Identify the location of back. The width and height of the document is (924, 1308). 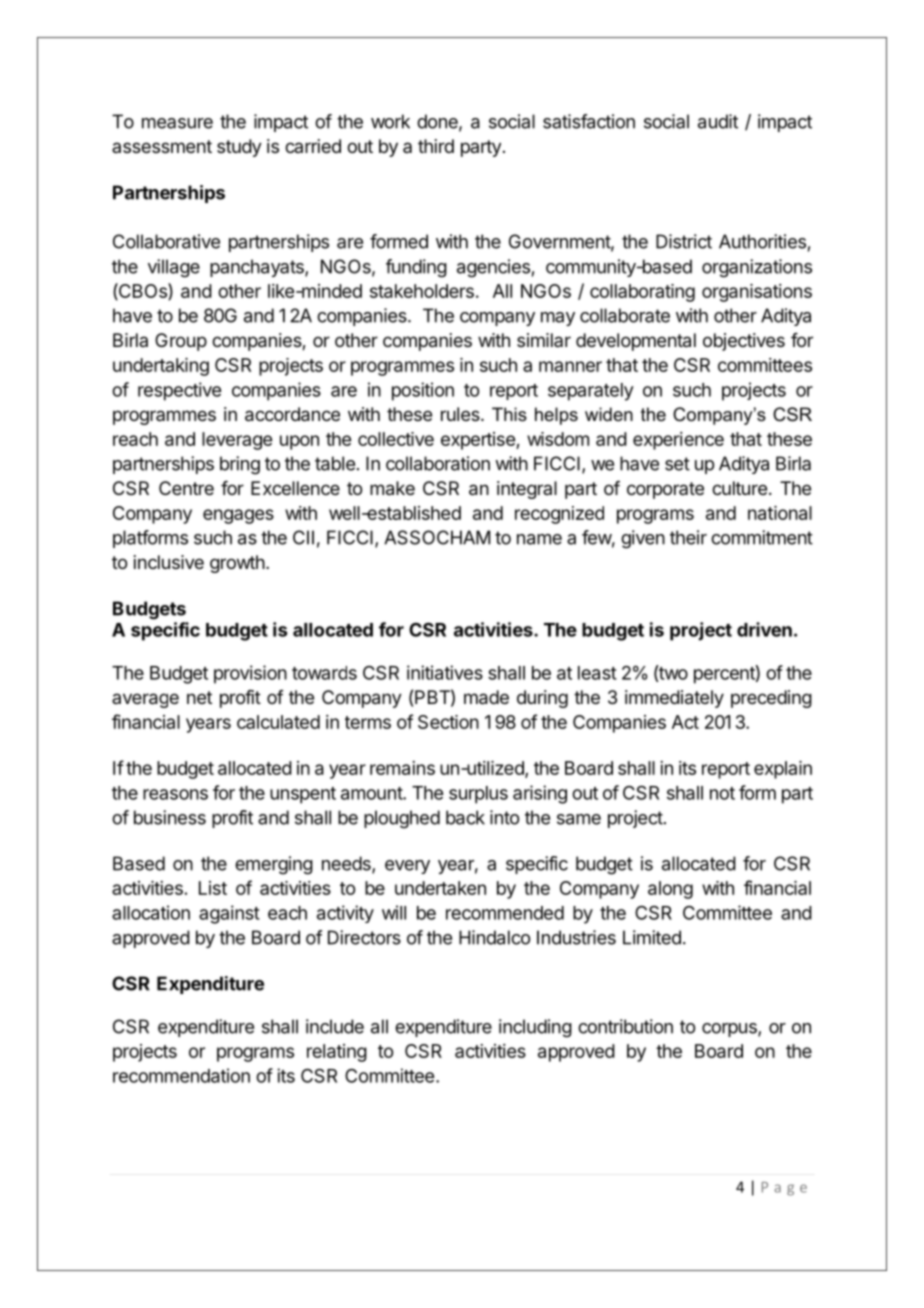
(465, 817).
